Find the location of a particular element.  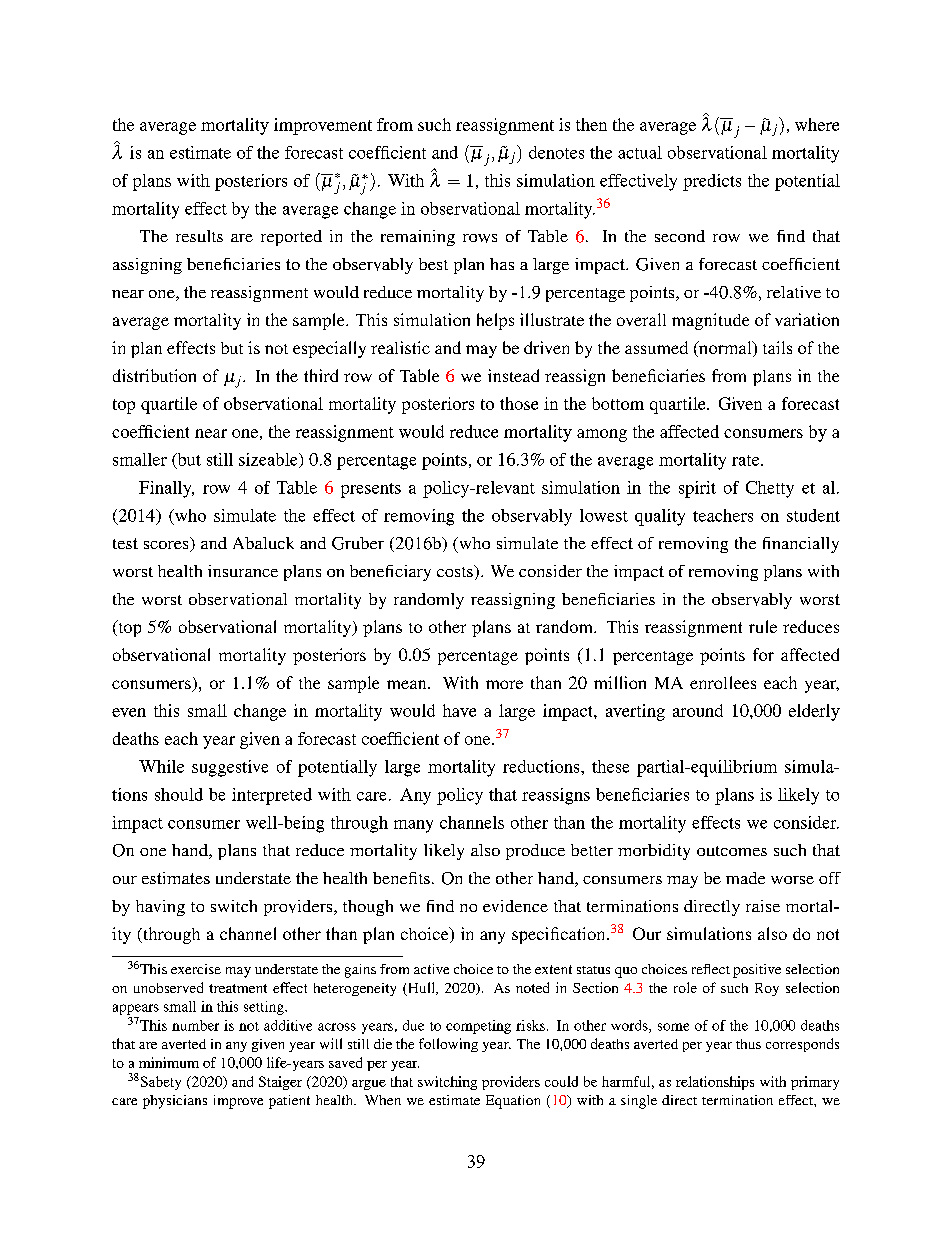

results is located at coordinates (199, 236).
